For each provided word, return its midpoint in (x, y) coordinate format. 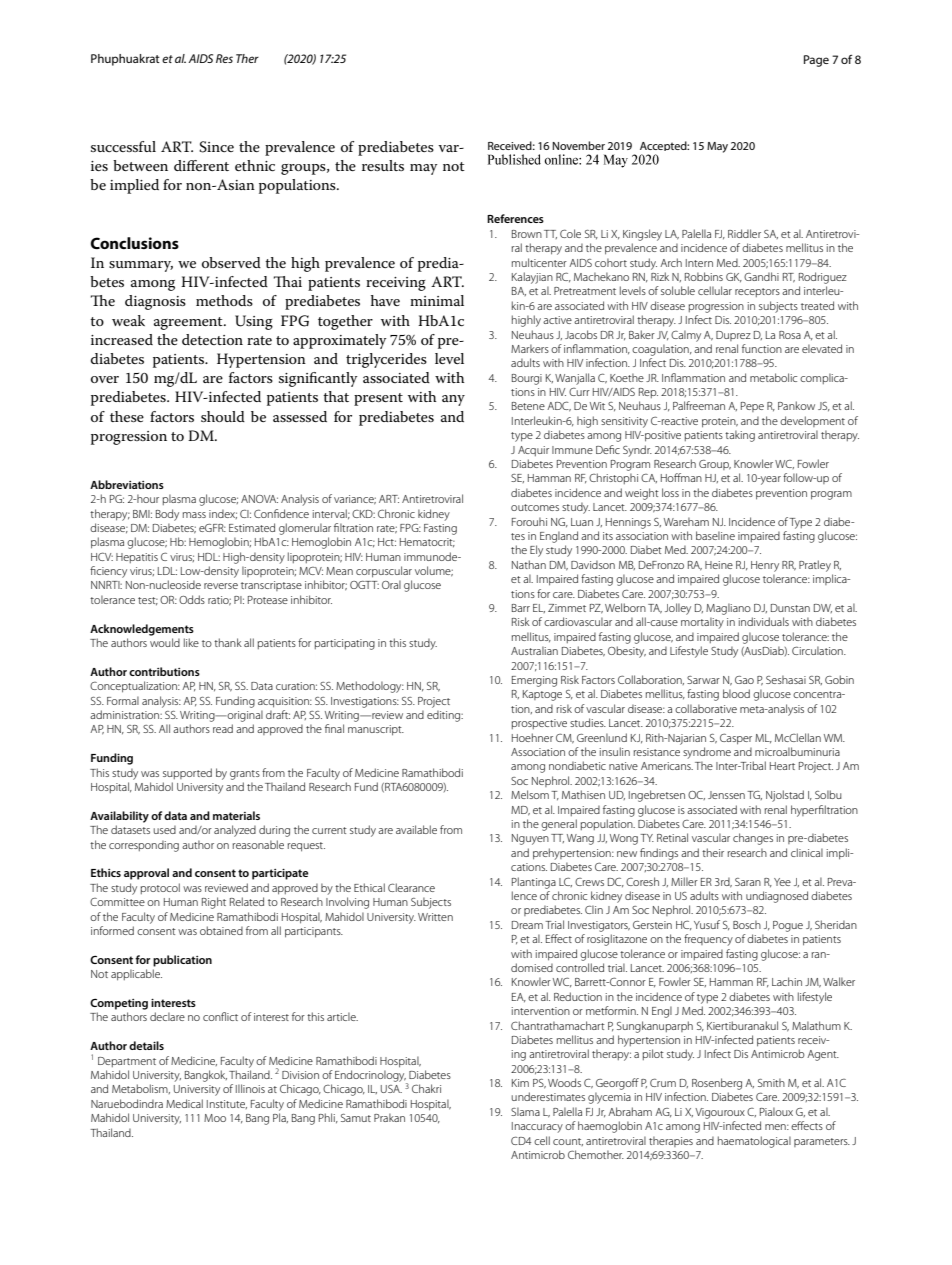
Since (216, 147)
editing (445, 716)
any (453, 400)
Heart (782, 766)
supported (187, 773)
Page (816, 61)
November (578, 145)
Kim (520, 1083)
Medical (184, 1103)
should (223, 416)
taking (740, 436)
